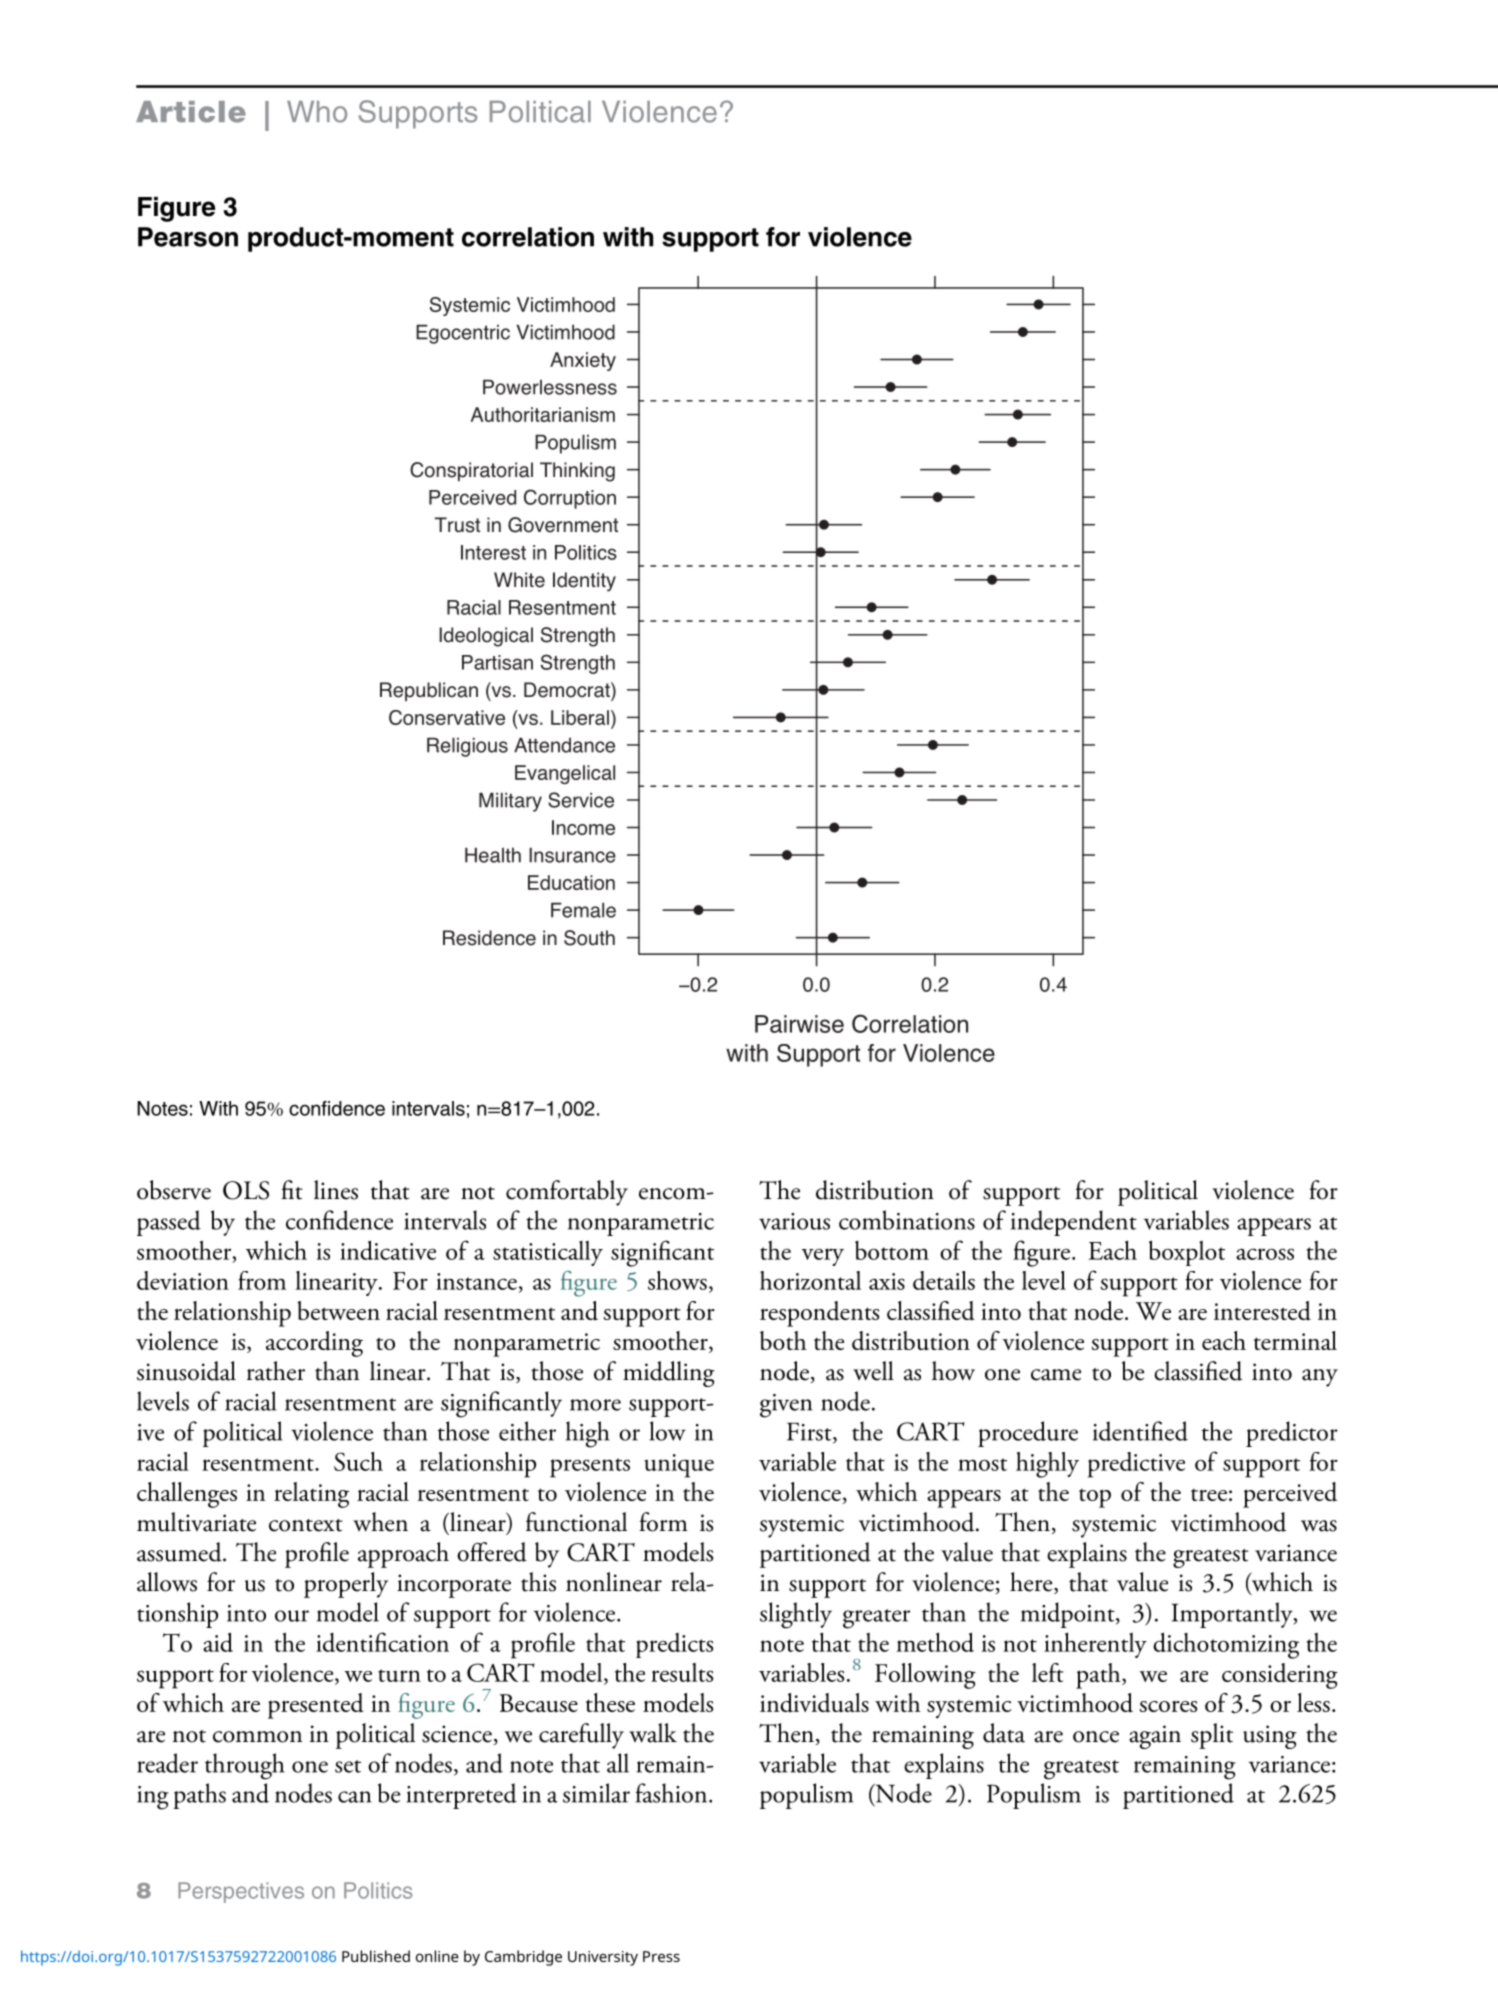 The width and height of the screenshot is (1498, 1998). Describe the element at coordinates (1155, 1737) in the screenshot. I see `again` at that location.
